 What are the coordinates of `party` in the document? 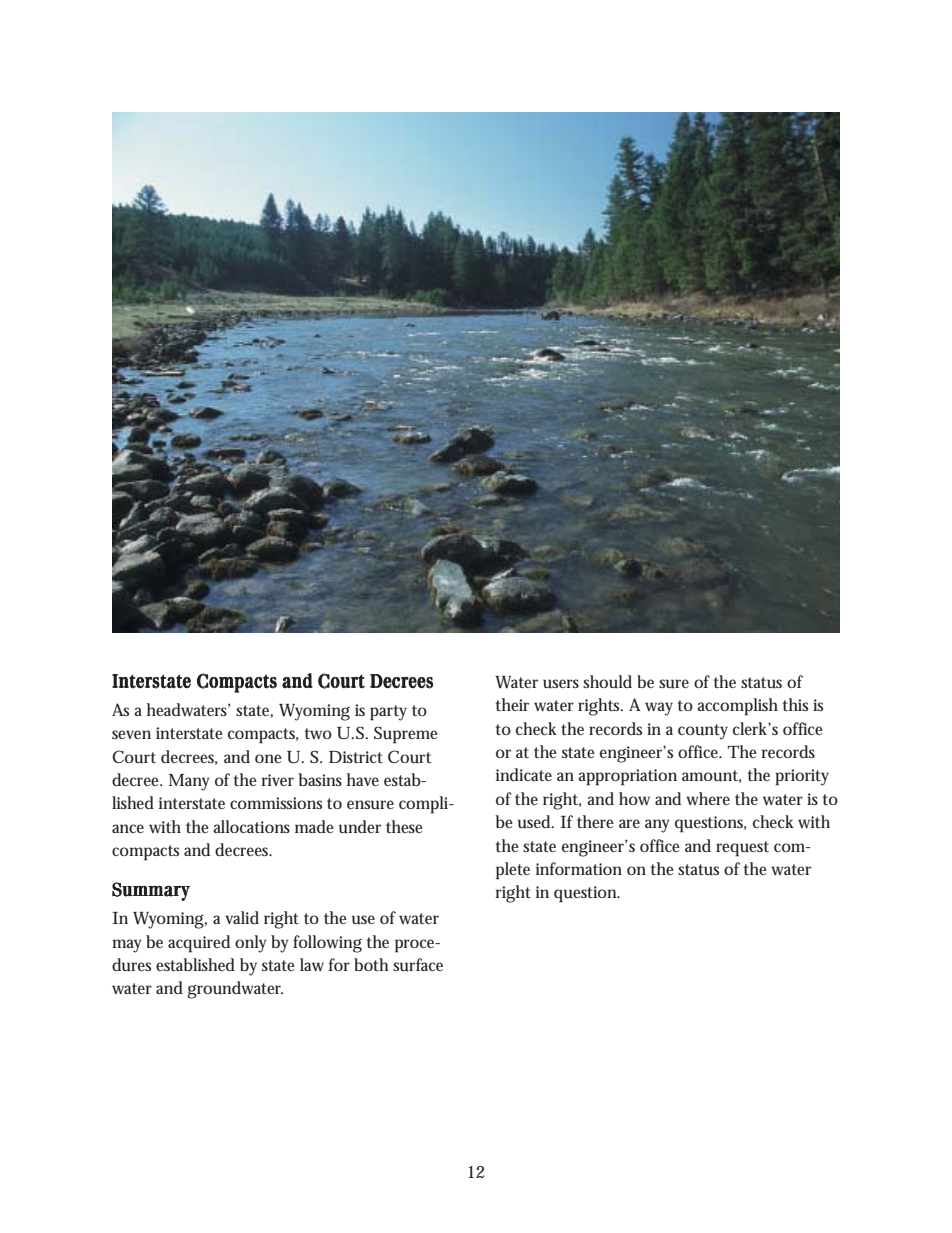 It's located at (388, 713).
